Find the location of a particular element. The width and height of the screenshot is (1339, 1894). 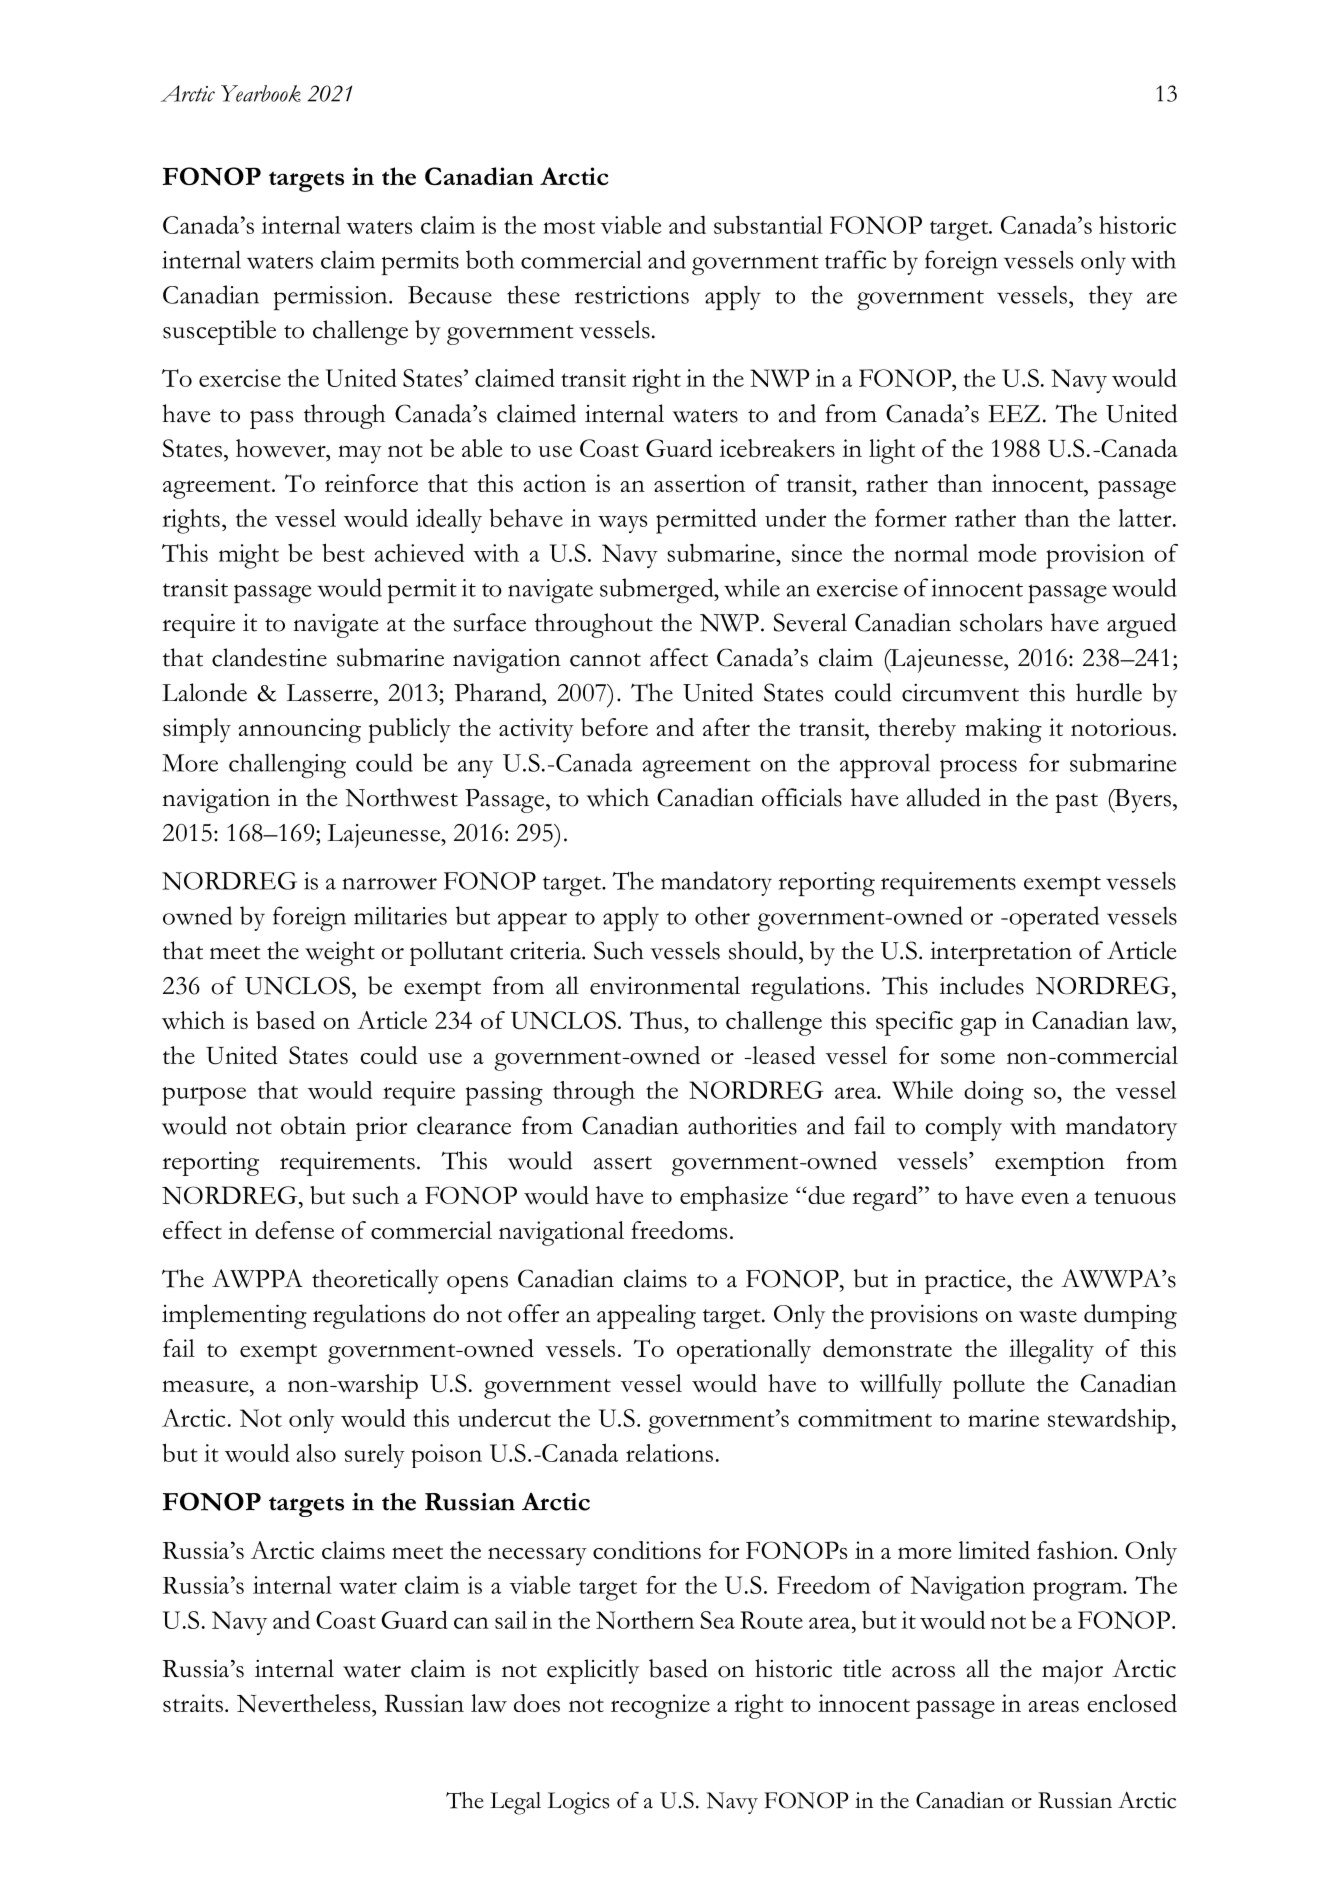

Nevertheless is located at coordinates (305, 1703).
